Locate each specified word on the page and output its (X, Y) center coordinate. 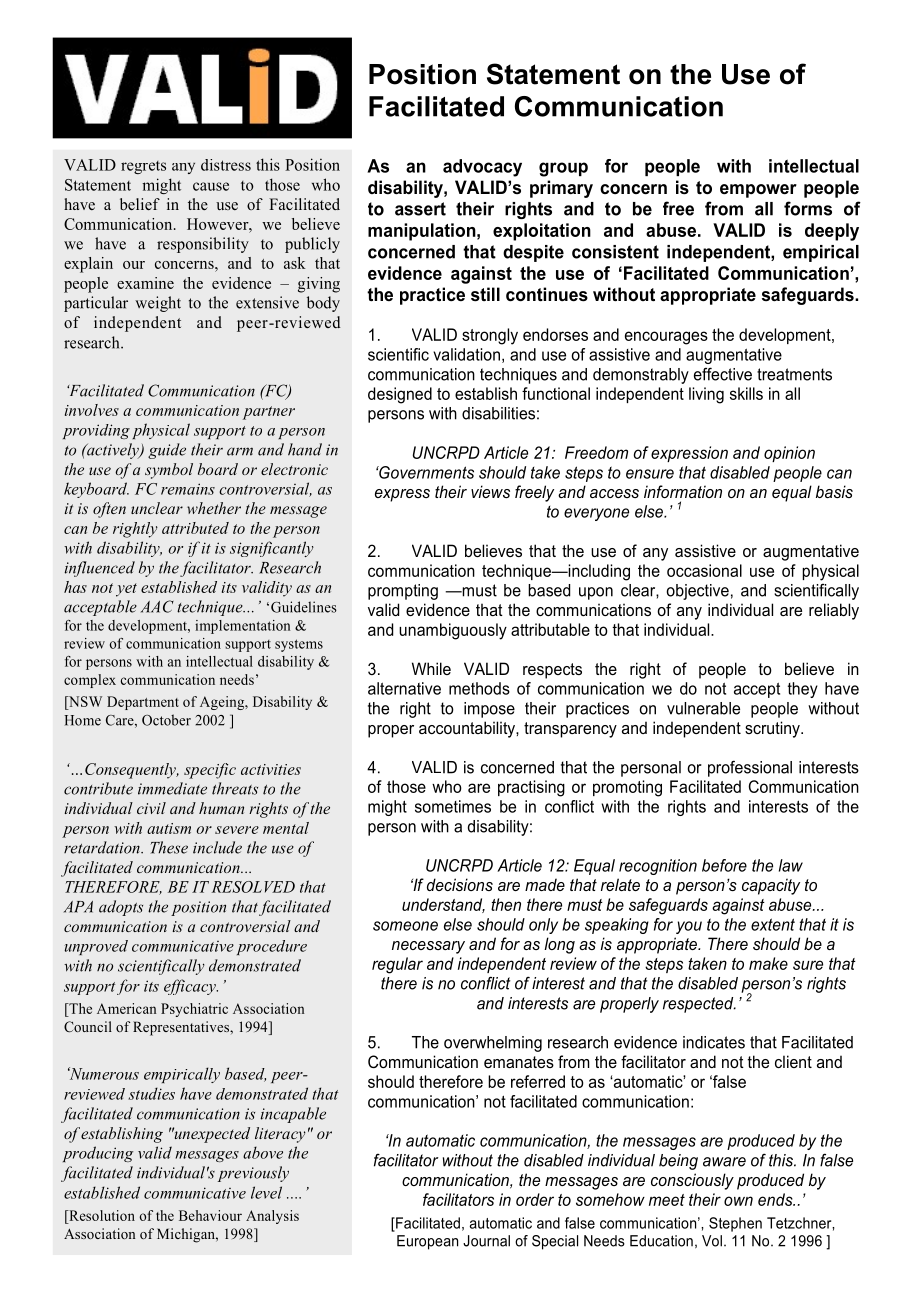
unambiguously (453, 631)
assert (420, 209)
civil (151, 808)
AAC (157, 606)
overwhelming (493, 1044)
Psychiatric (194, 1010)
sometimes (453, 806)
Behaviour (210, 1215)
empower (758, 191)
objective (697, 592)
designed (400, 395)
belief (140, 204)
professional (750, 768)
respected (699, 1005)
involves (92, 410)
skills (746, 393)
